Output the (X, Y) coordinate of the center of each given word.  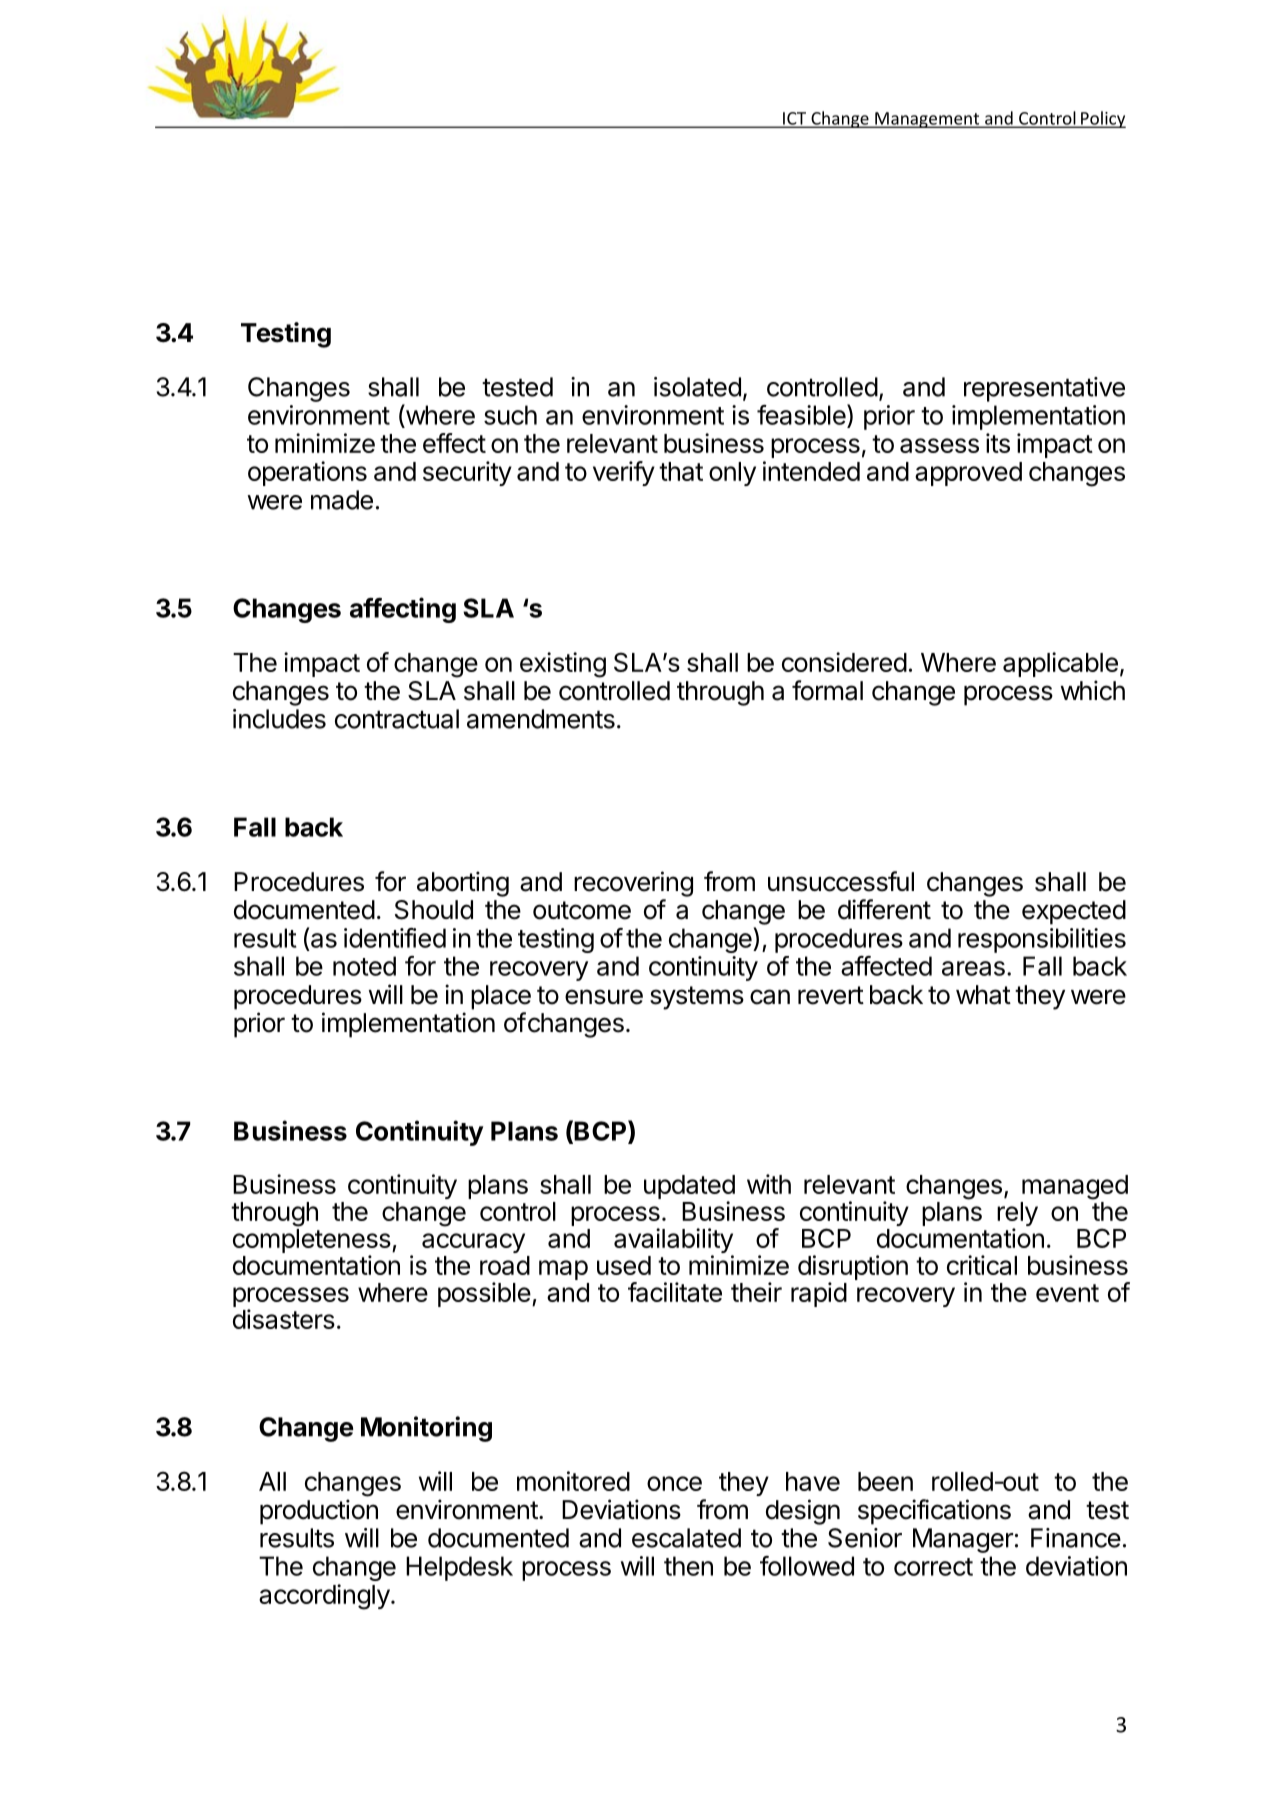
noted (364, 966)
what (983, 995)
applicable (1060, 664)
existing (563, 665)
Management (927, 120)
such (510, 415)
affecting (403, 610)
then (688, 1566)
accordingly (324, 1597)
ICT (795, 119)
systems (697, 998)
